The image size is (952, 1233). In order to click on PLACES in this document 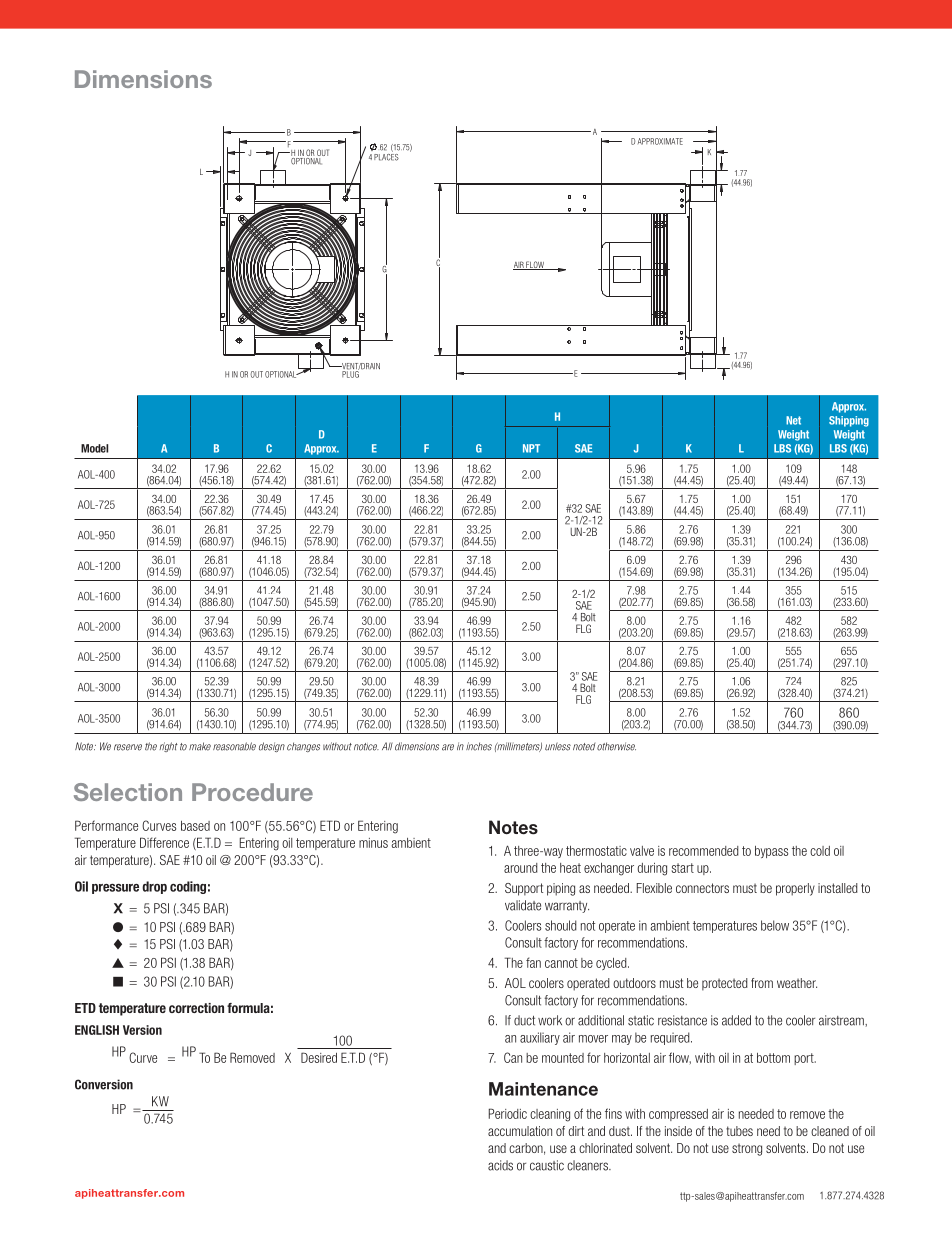, I will do `click(386, 156)`.
